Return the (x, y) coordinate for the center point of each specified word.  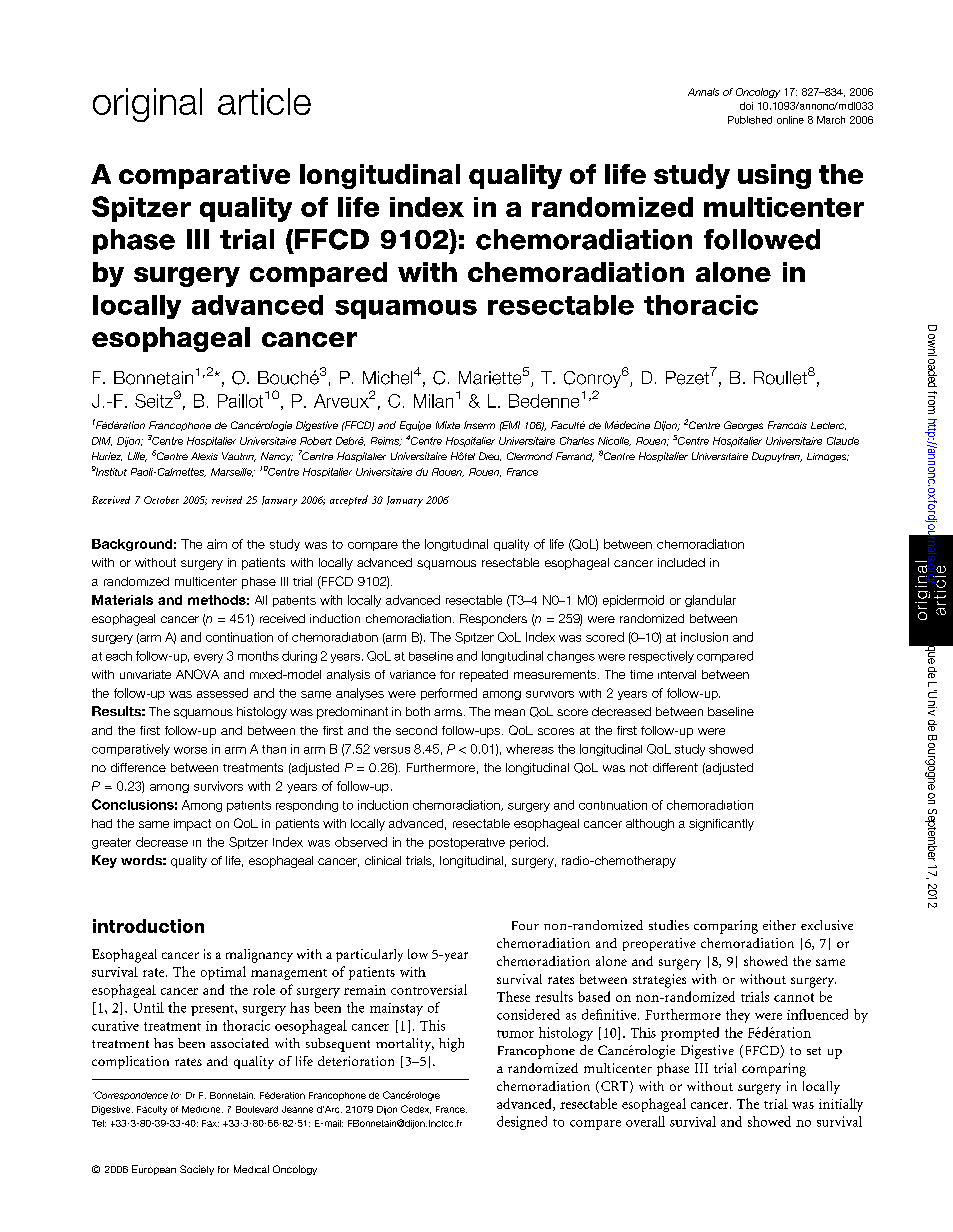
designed (522, 1123)
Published (750, 120)
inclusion (704, 637)
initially (841, 1105)
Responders (493, 620)
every (208, 658)
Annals (703, 92)
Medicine (202, 1109)
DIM (102, 441)
